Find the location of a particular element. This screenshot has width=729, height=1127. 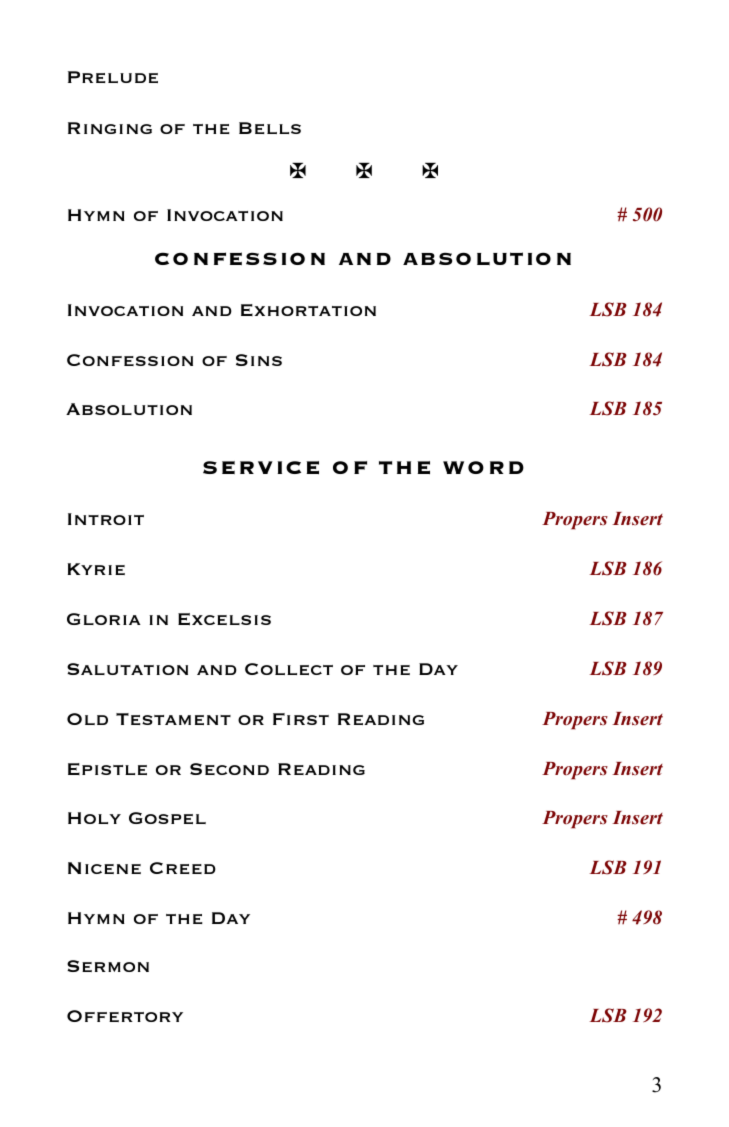

Sermon is located at coordinates (108, 966).
